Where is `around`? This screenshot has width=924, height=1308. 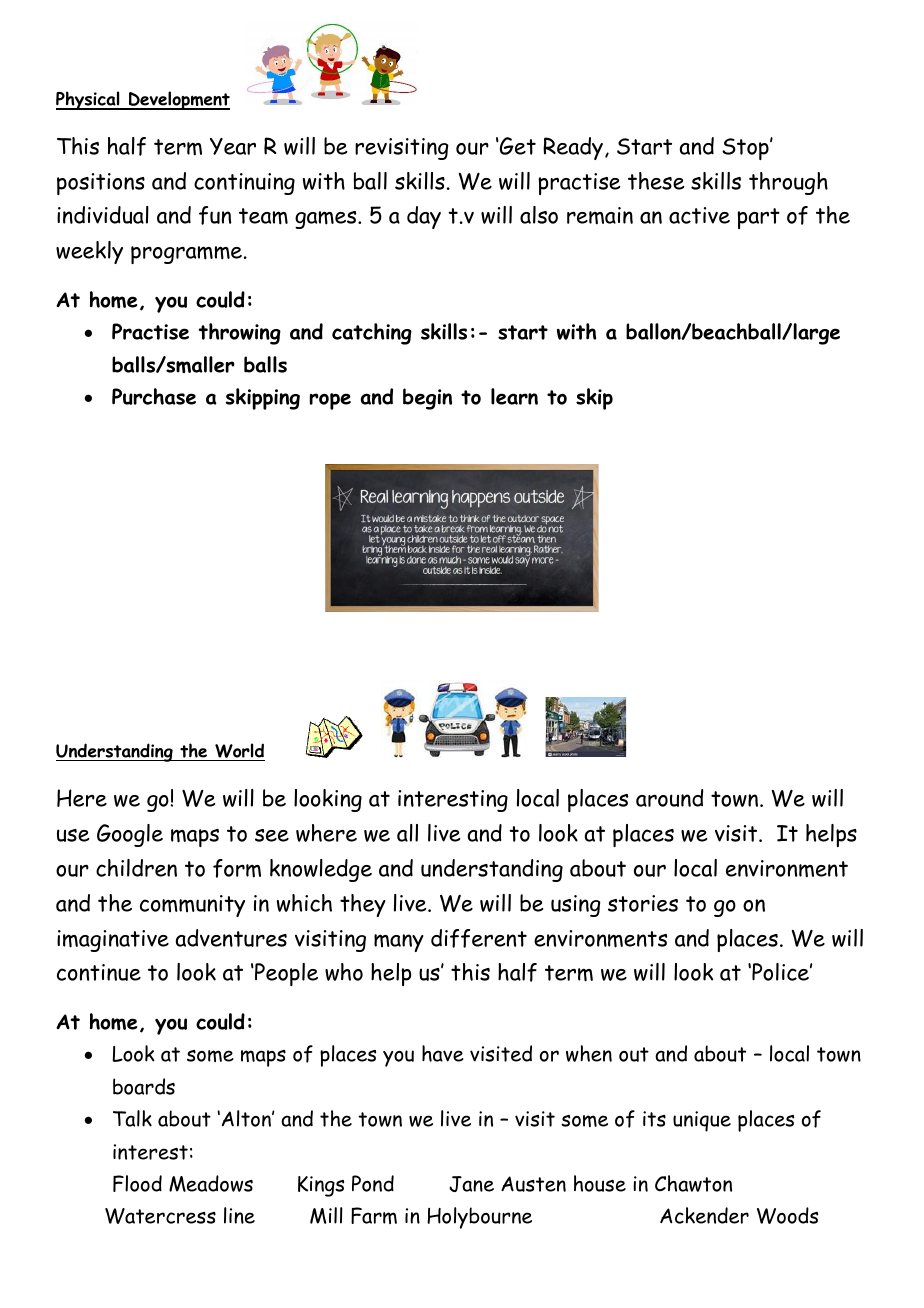
around is located at coordinates (669, 798).
